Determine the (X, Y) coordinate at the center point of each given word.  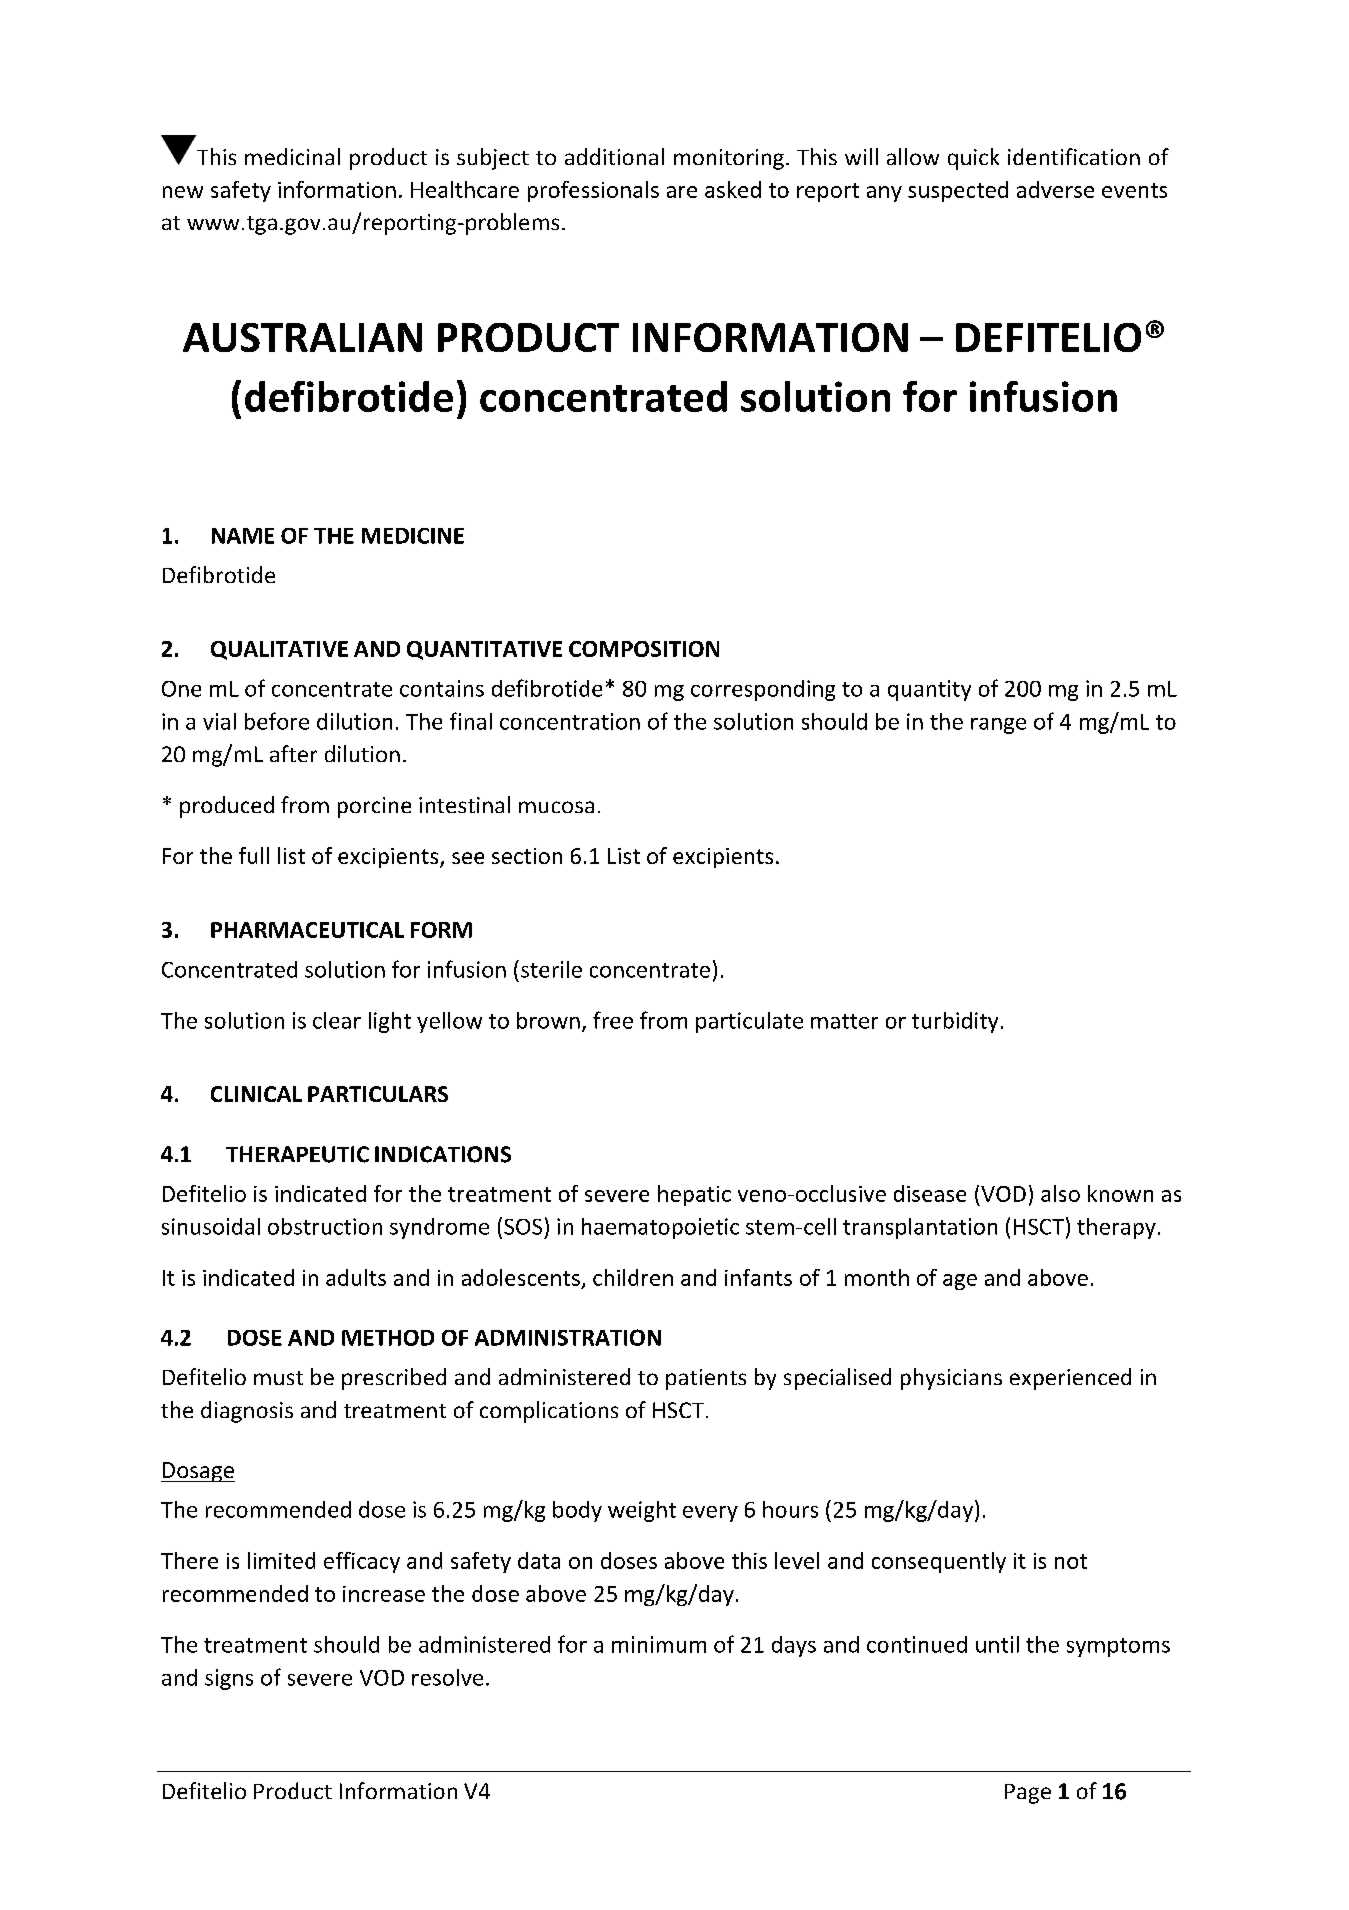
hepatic (694, 1195)
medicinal (292, 156)
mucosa (556, 807)
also (1060, 1193)
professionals (593, 191)
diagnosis (247, 1412)
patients (706, 1379)
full (254, 855)
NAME (243, 536)
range (998, 726)
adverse (1055, 189)
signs (229, 1679)
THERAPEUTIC (297, 1154)
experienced (1070, 1379)
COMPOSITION (644, 649)
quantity (929, 690)
